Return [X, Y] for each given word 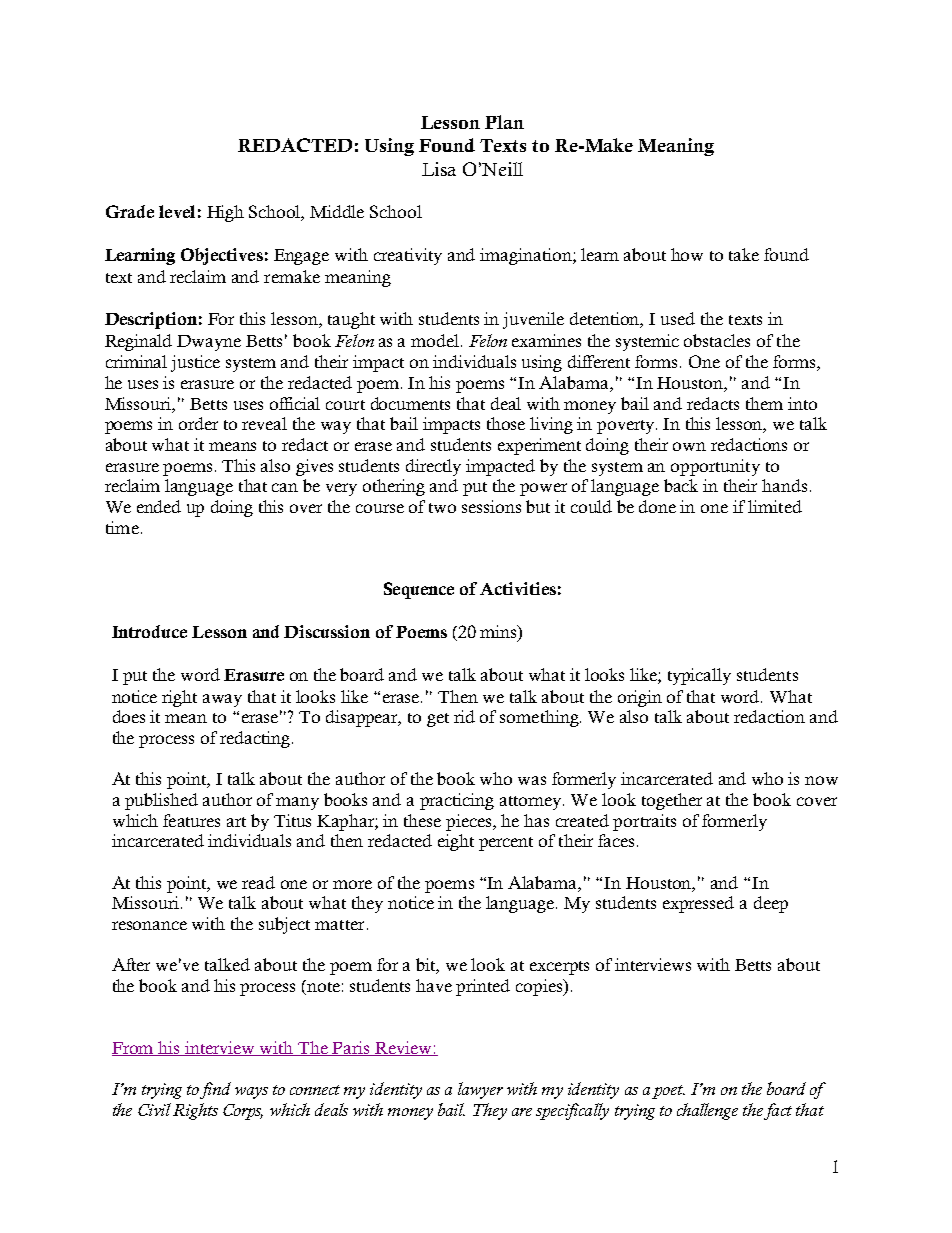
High [225, 213]
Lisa [439, 169]
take [744, 254]
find [215, 1090]
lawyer [480, 1090]
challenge [707, 1111]
